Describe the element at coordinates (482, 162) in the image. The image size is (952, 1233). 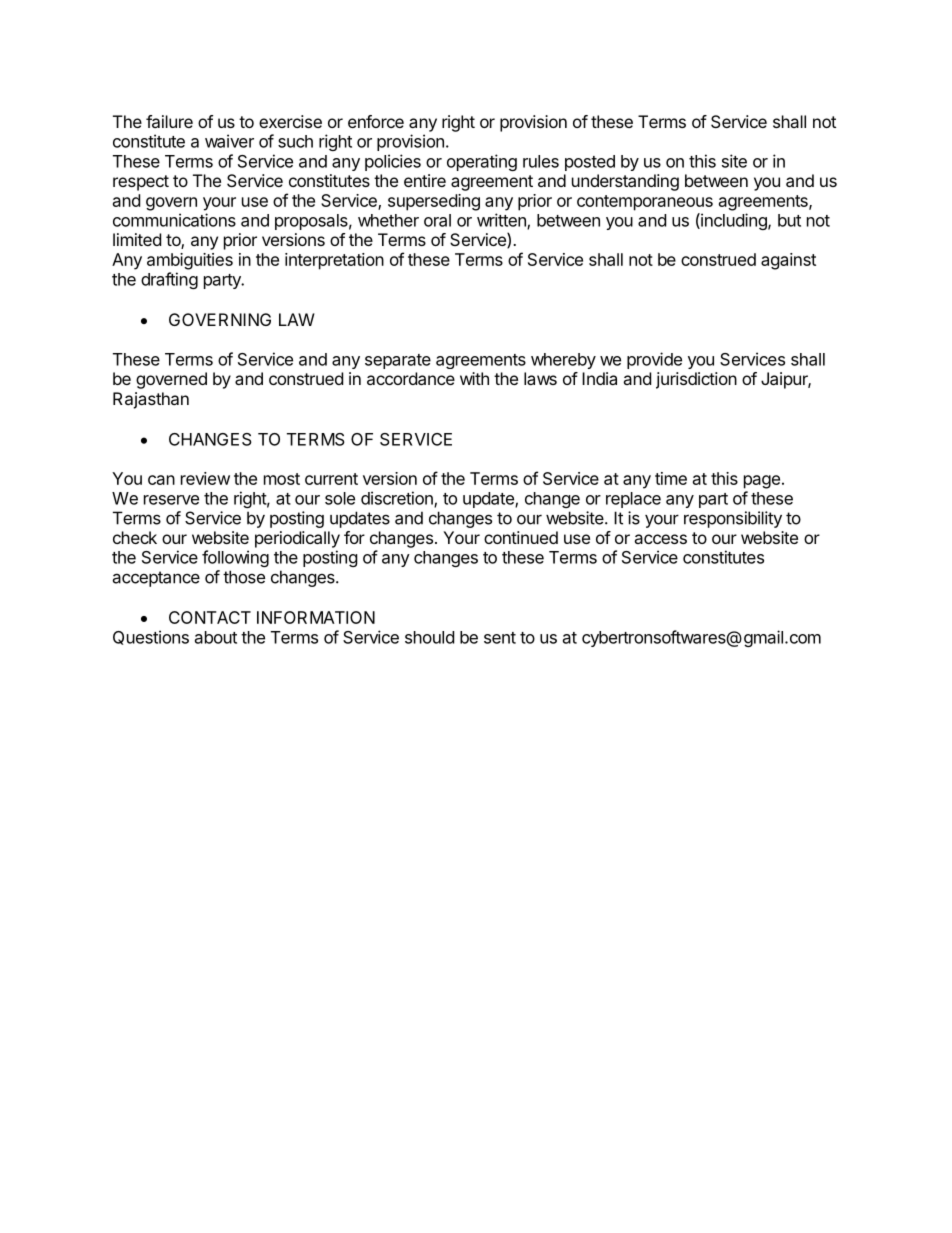
I see `operating` at that location.
